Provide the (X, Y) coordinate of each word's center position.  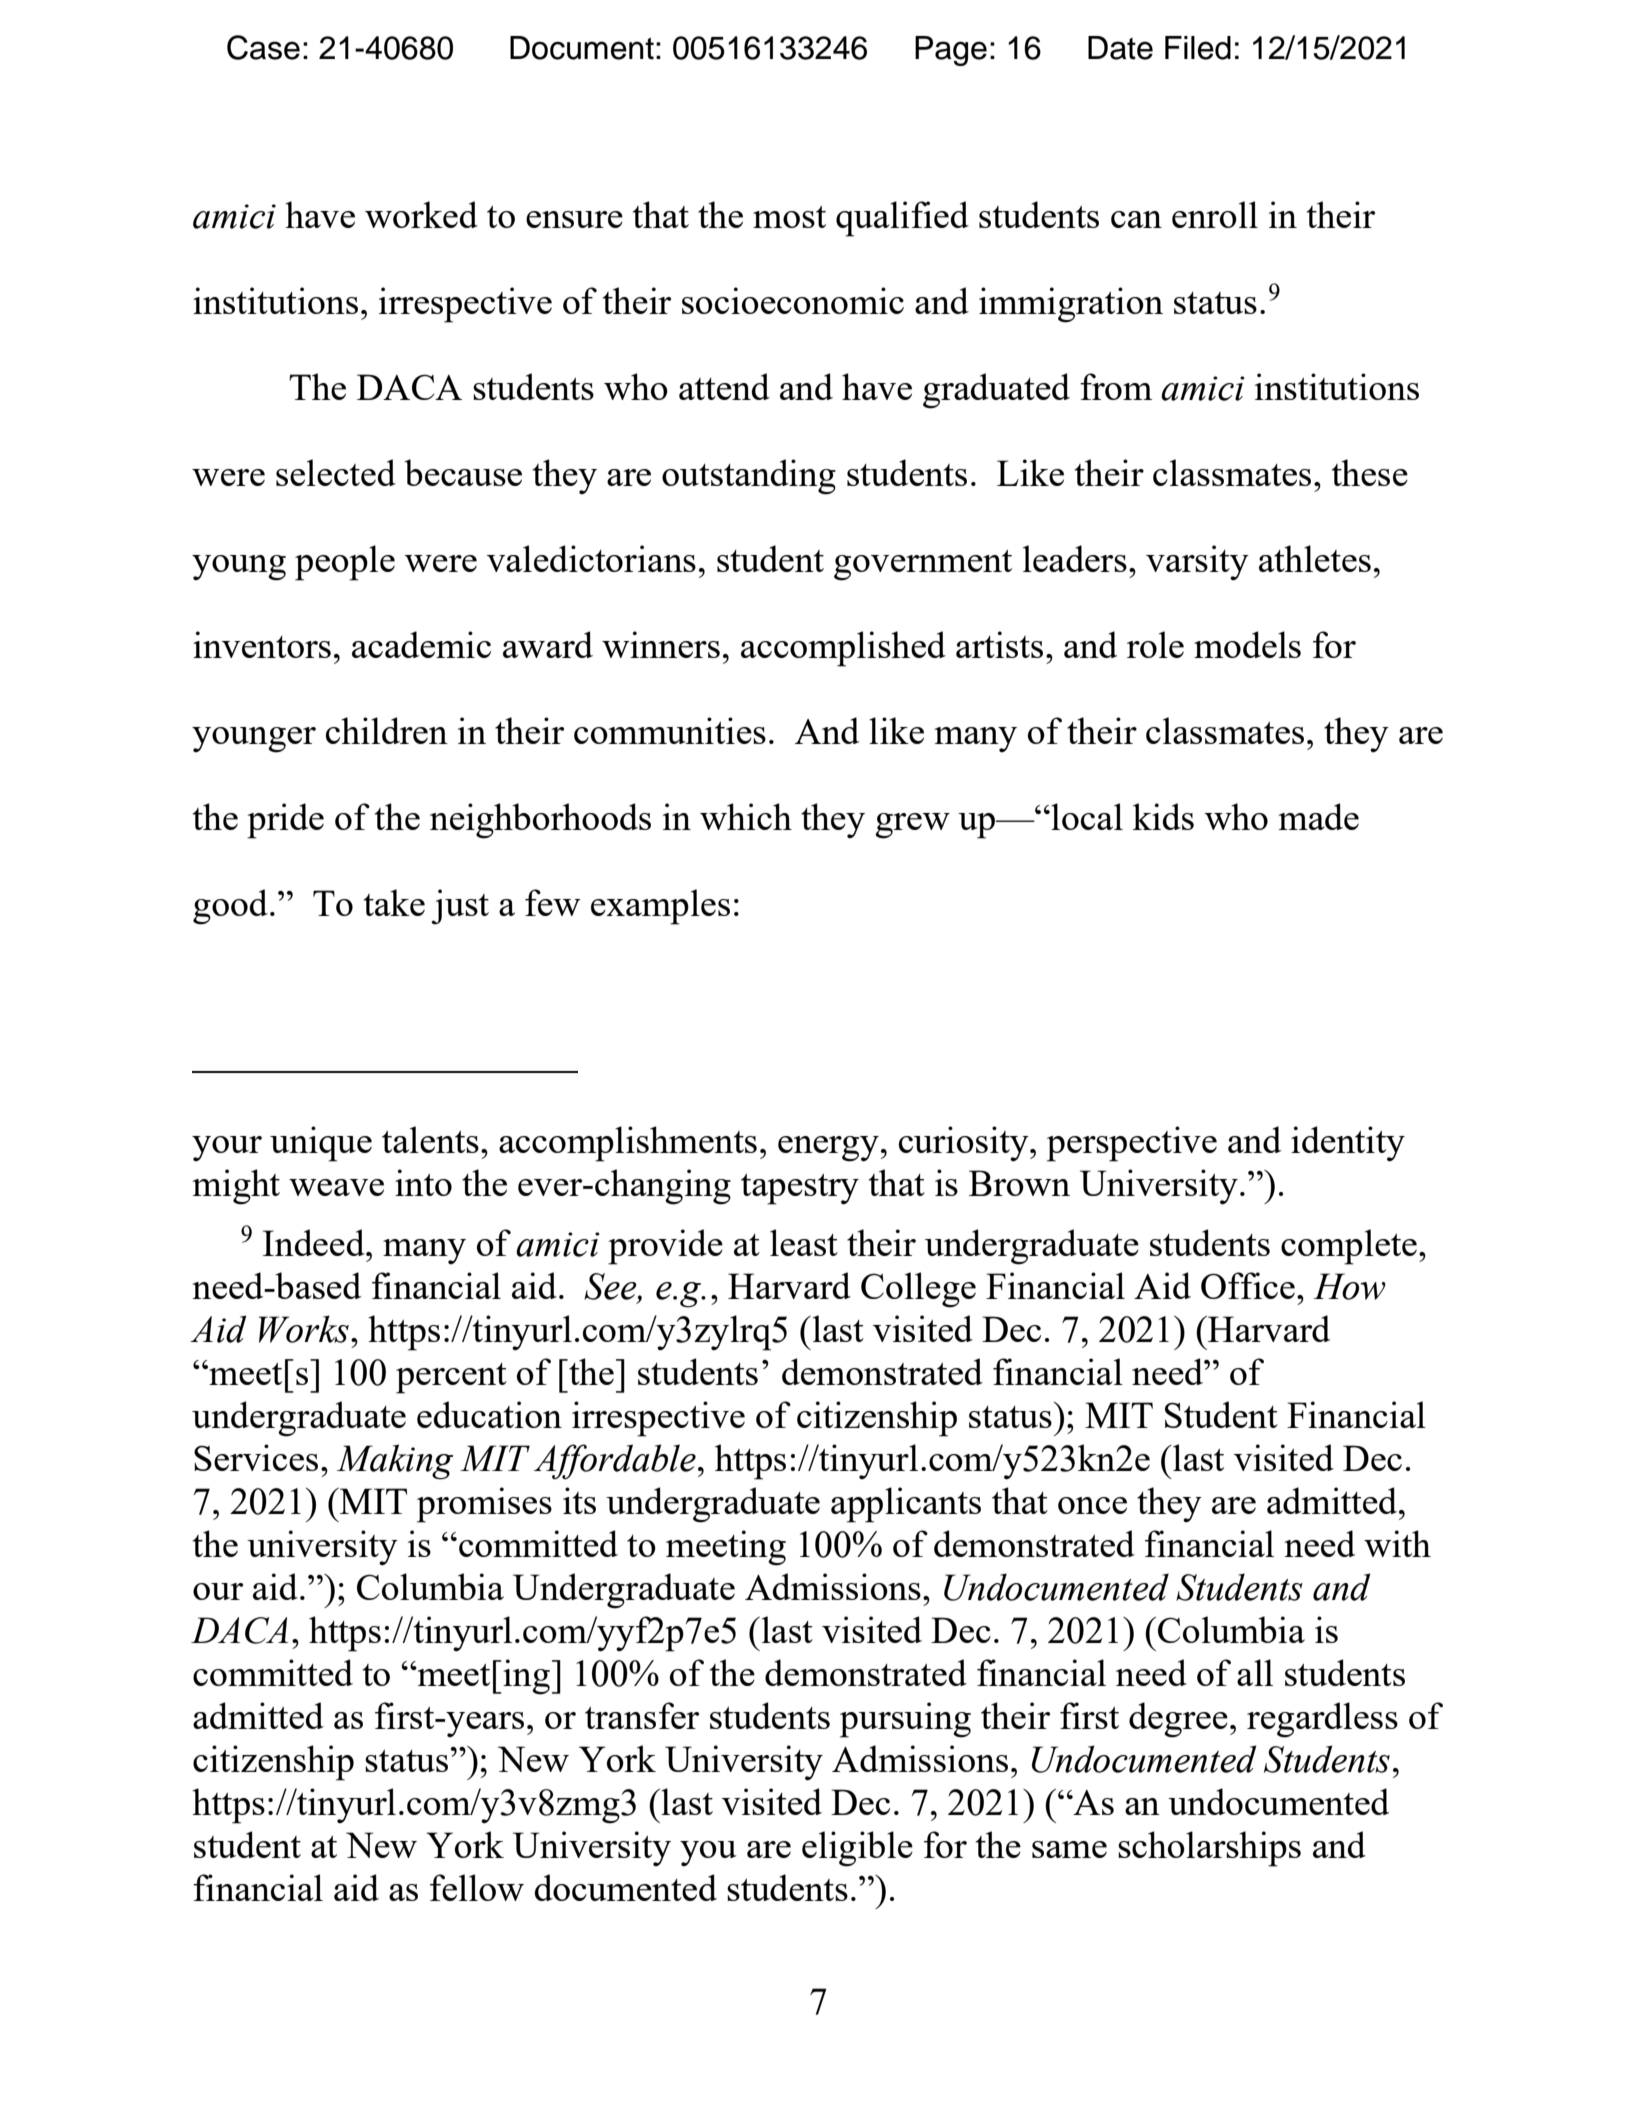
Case (263, 47)
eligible (857, 1849)
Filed (1198, 48)
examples (660, 907)
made (1319, 816)
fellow (477, 1887)
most (789, 217)
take (394, 902)
